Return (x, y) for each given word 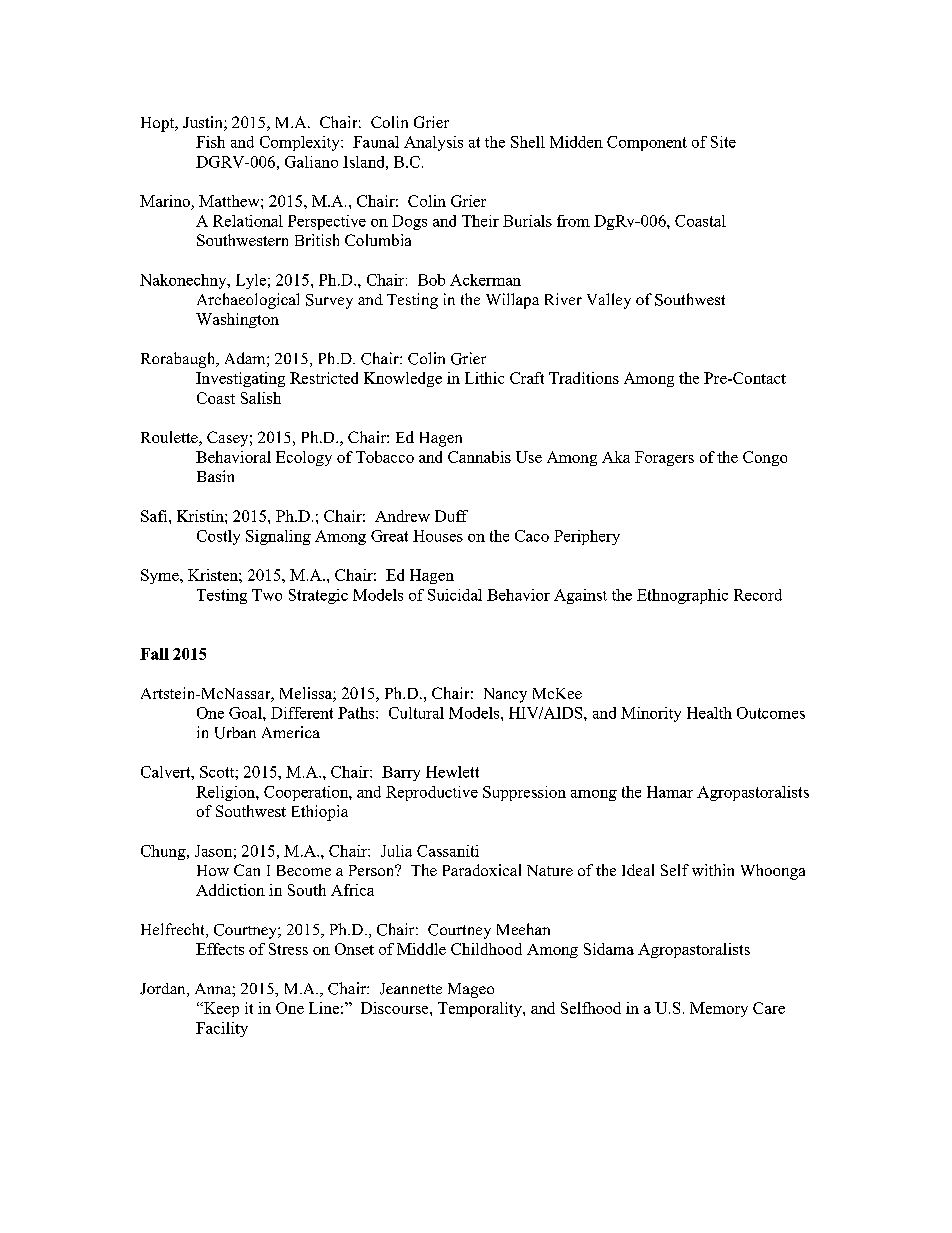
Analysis (433, 143)
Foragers (664, 458)
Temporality (481, 1009)
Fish (210, 142)
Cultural (416, 713)
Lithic (484, 378)
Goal (246, 713)
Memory (719, 1009)
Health (709, 713)
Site (723, 142)
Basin (215, 476)
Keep (220, 1009)
